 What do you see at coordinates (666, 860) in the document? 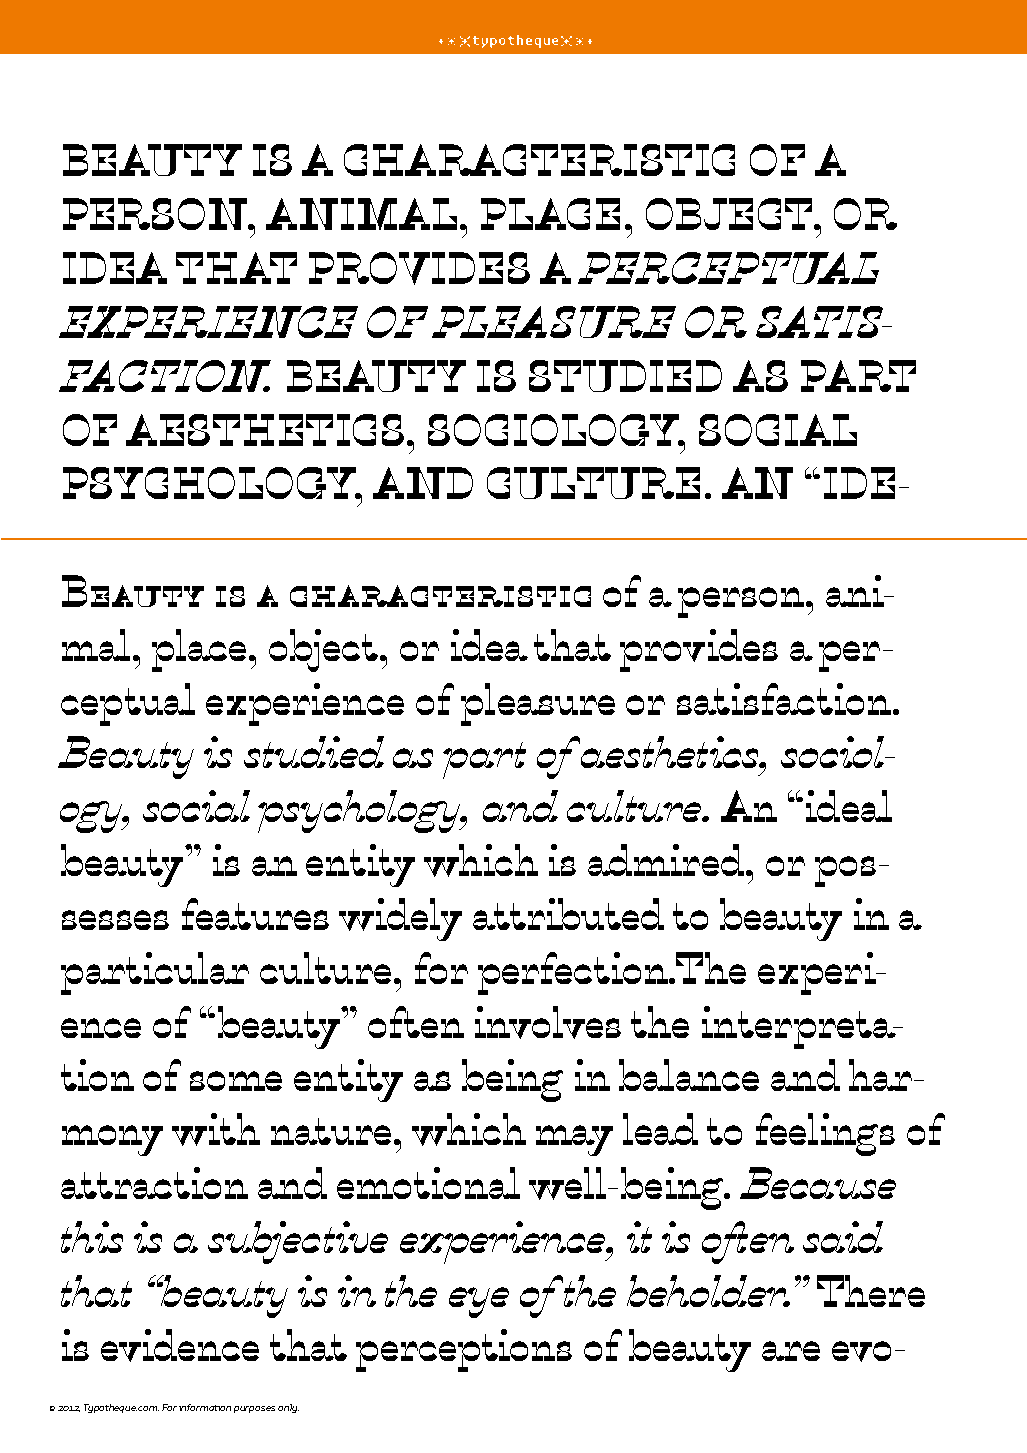
I see `admired` at bounding box center [666, 860].
